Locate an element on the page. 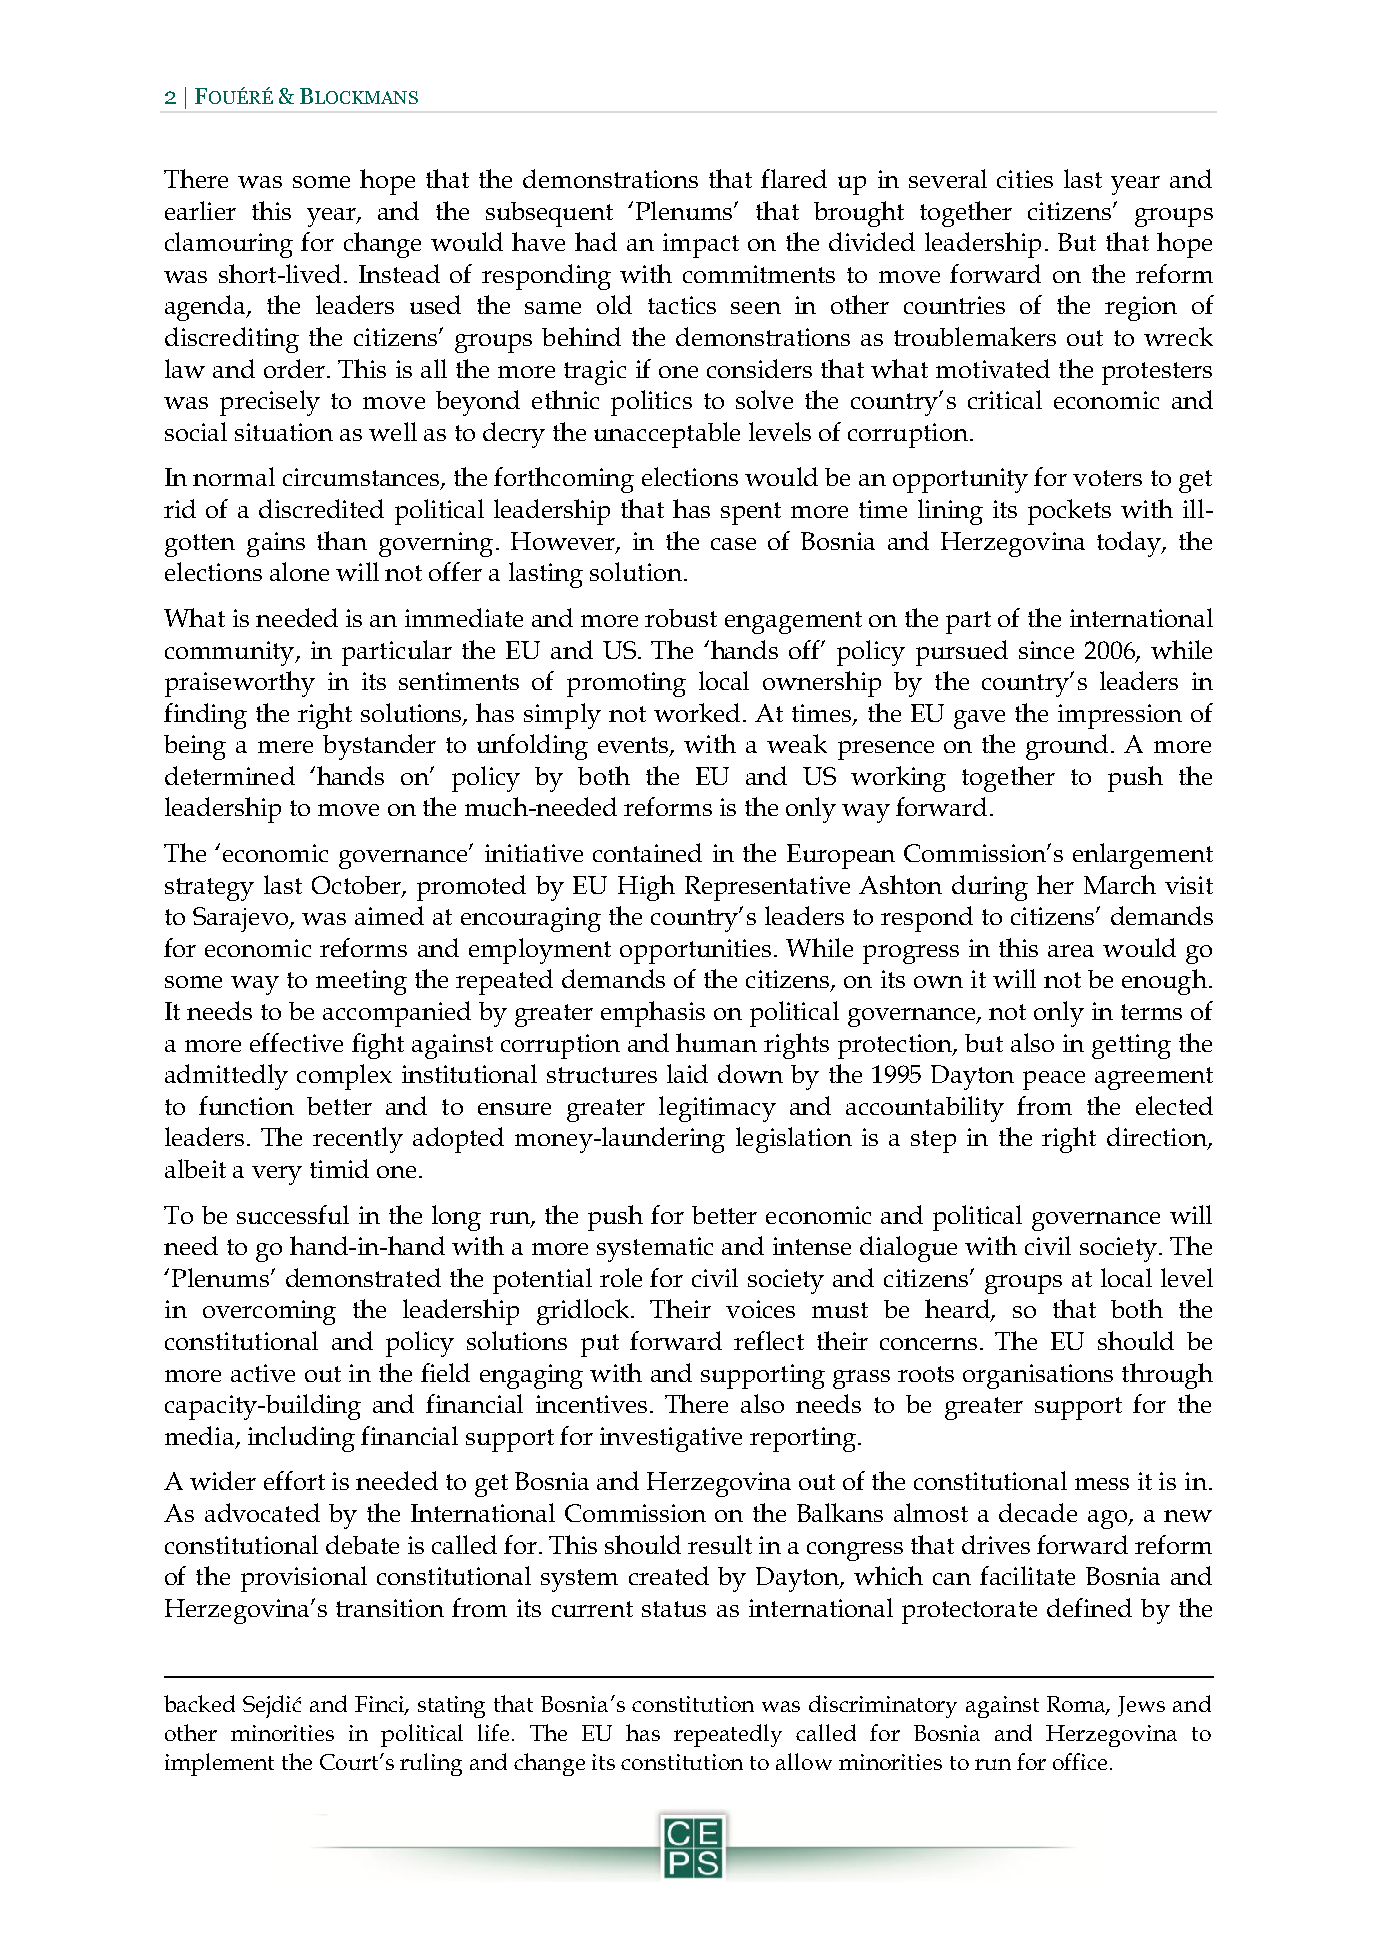  ground is located at coordinates (1069, 747).
